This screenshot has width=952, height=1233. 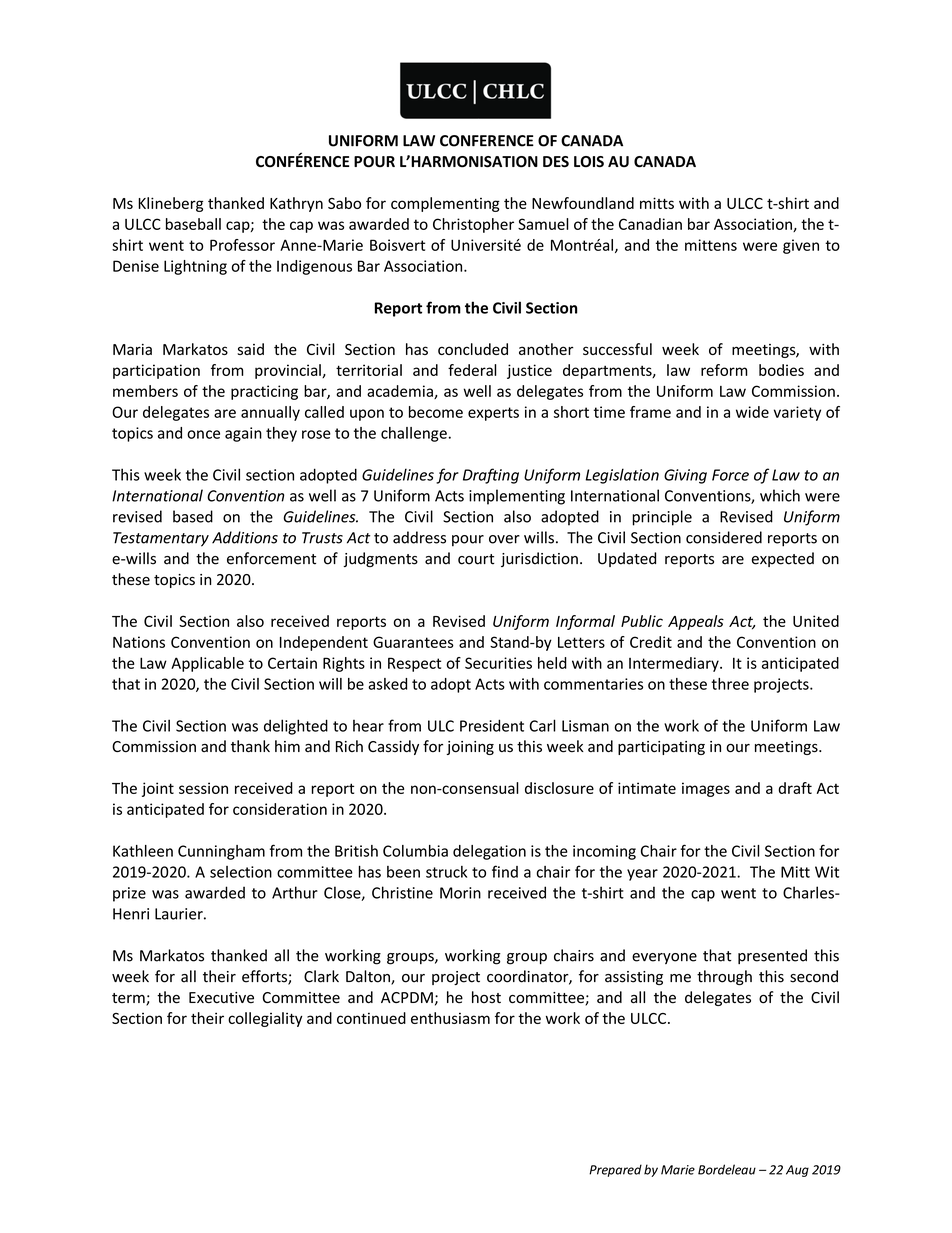 What do you see at coordinates (650, 224) in the screenshot?
I see `Canadian` at bounding box center [650, 224].
